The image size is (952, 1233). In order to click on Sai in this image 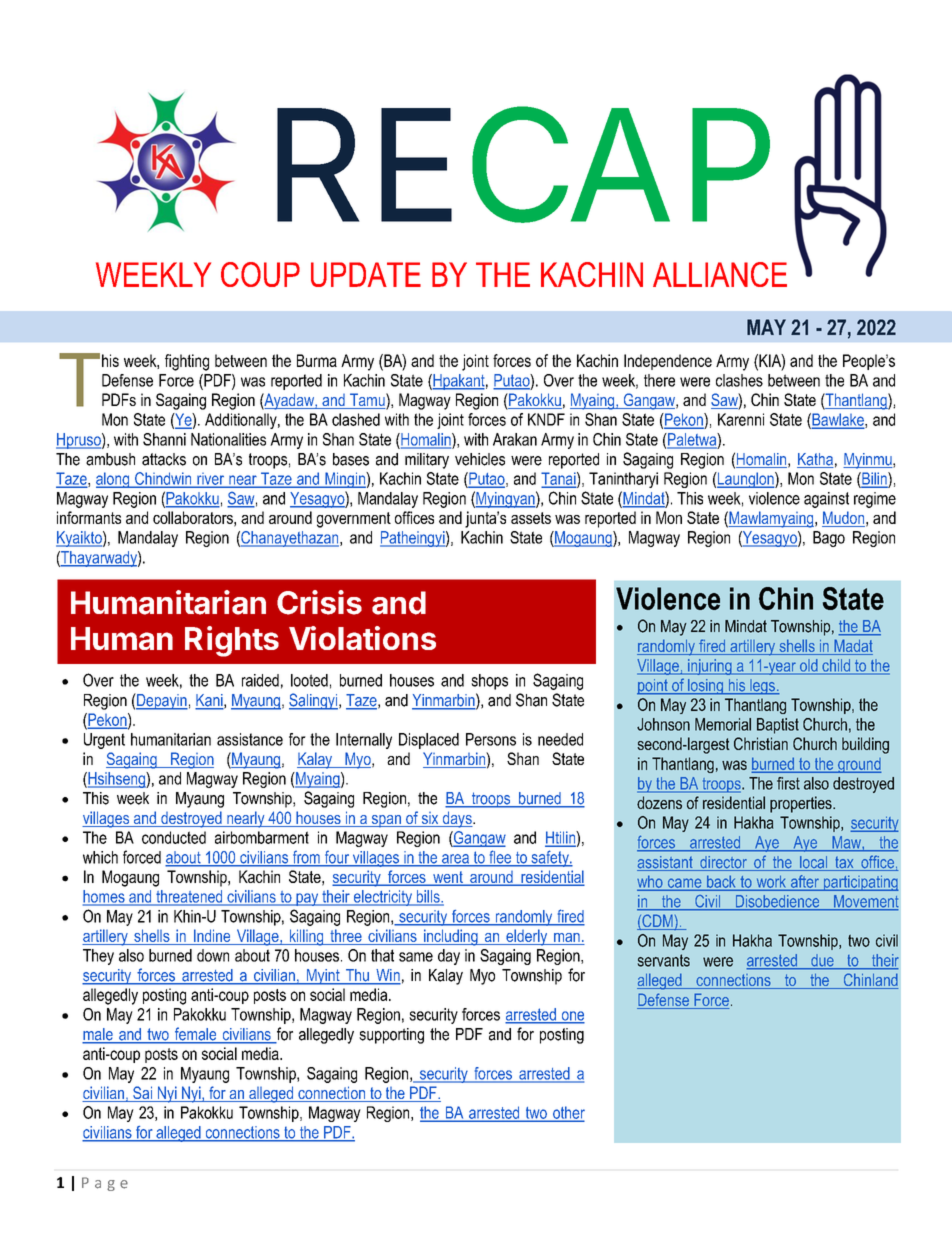, I will do `click(142, 1094)`.
